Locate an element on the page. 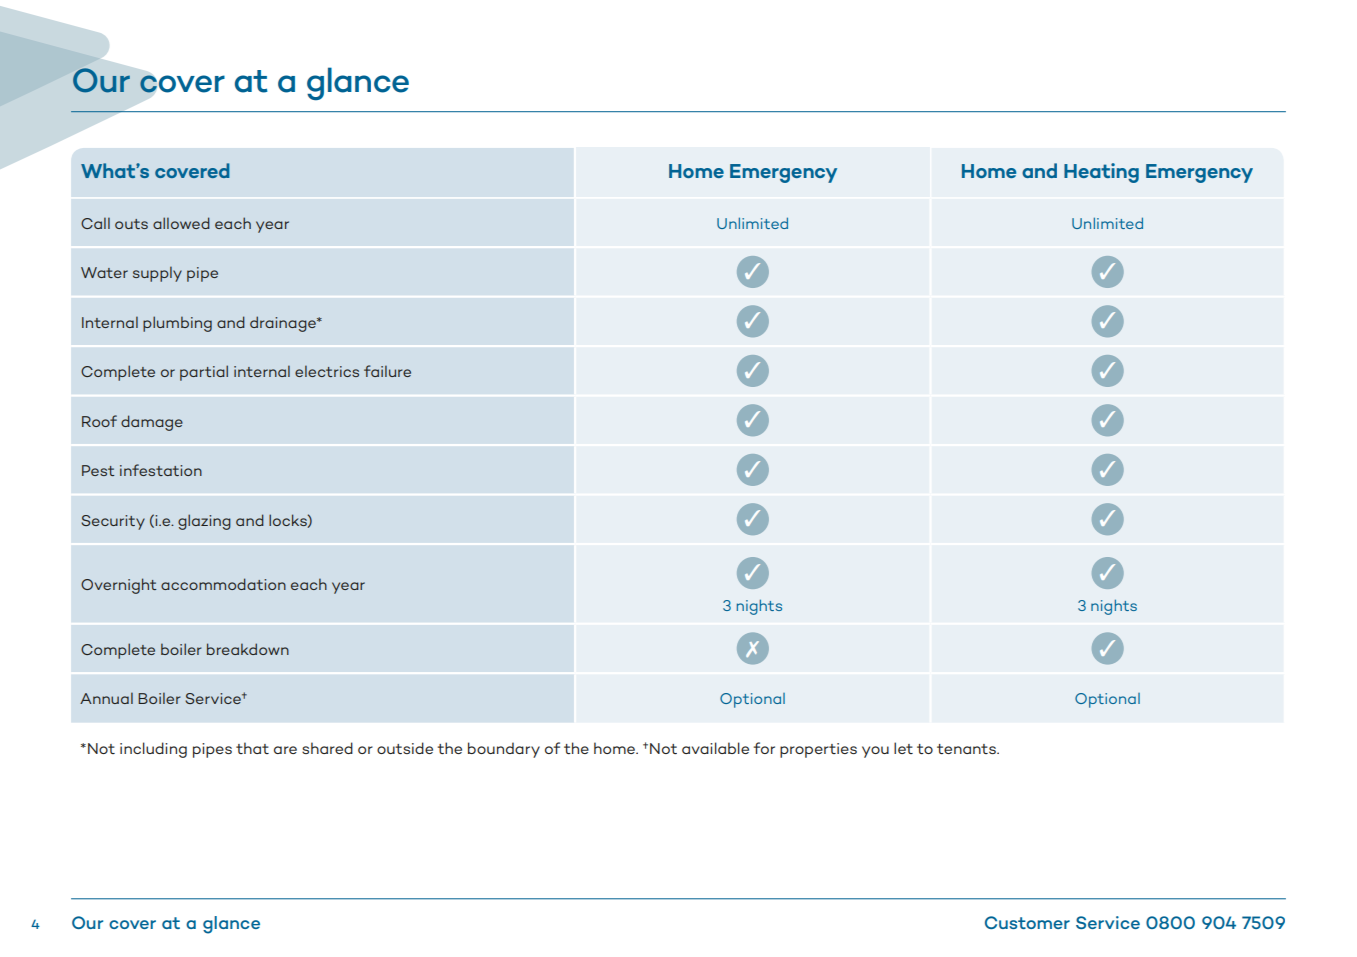 This document has height=957, width=1357. boundary is located at coordinates (504, 750).
